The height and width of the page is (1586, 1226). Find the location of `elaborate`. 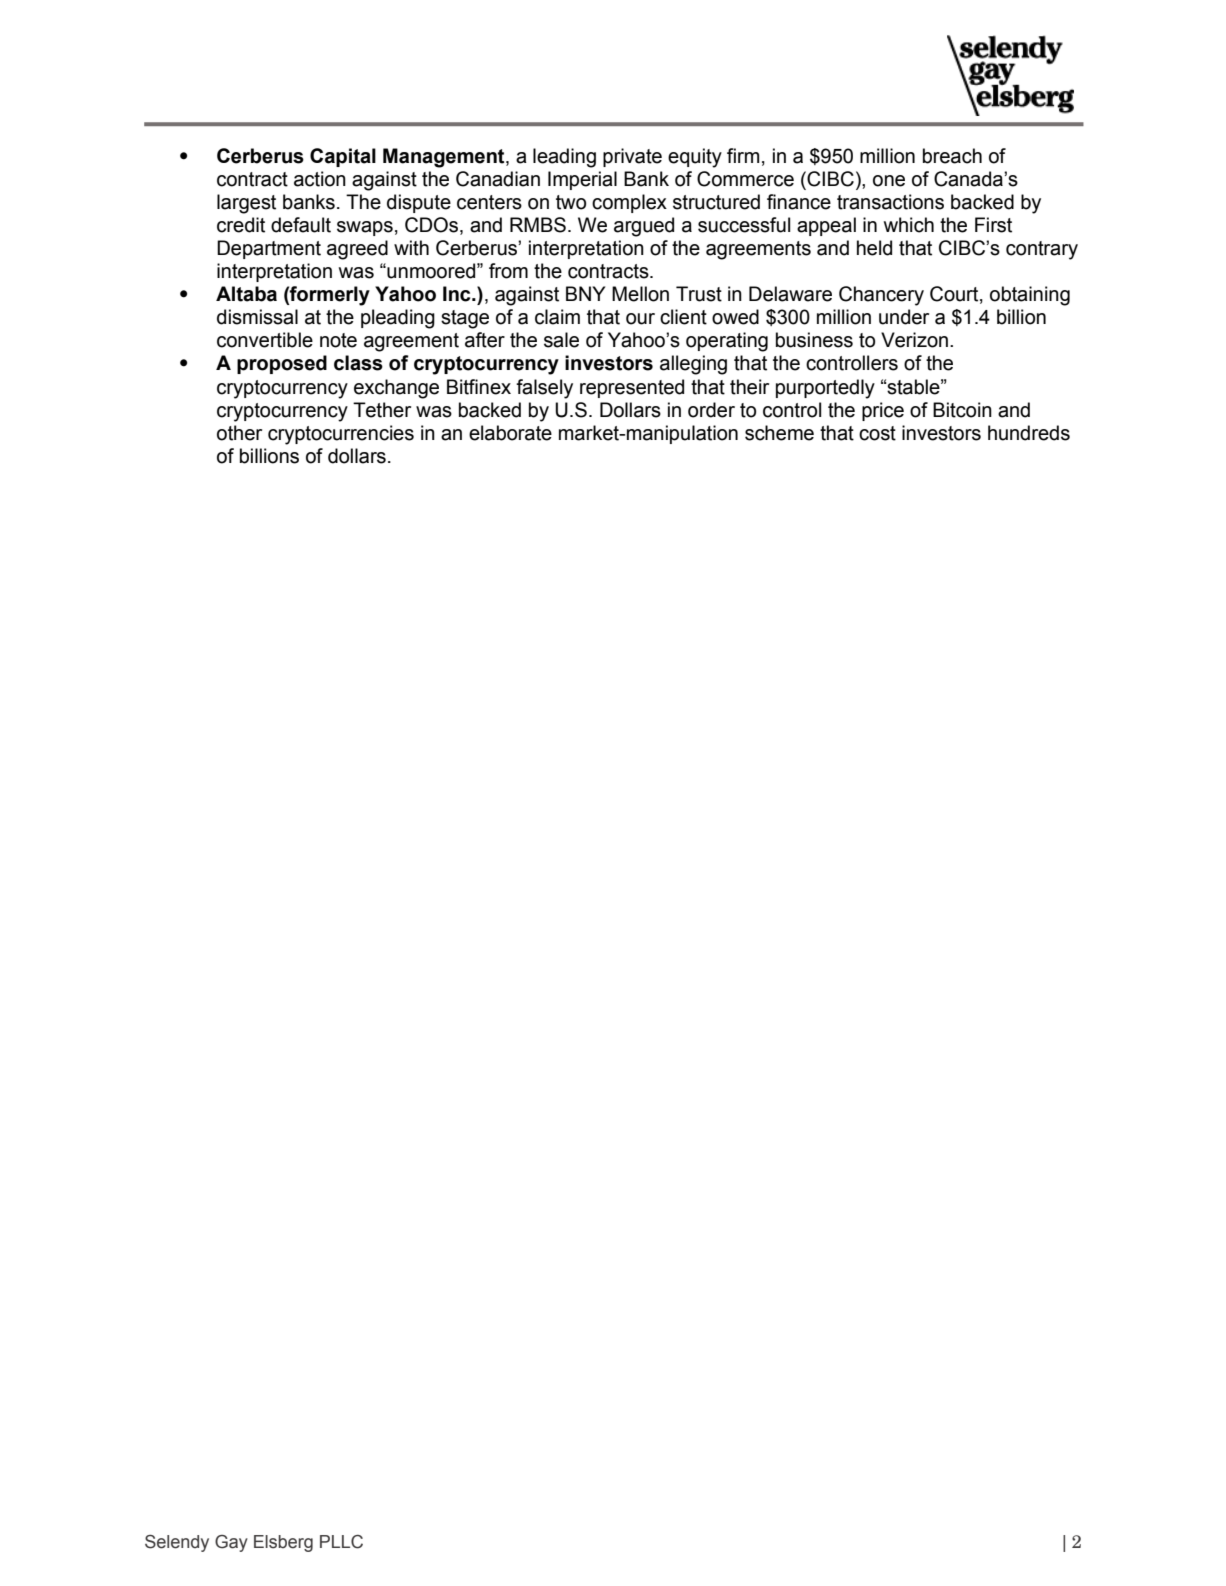

elaborate is located at coordinates (510, 433).
